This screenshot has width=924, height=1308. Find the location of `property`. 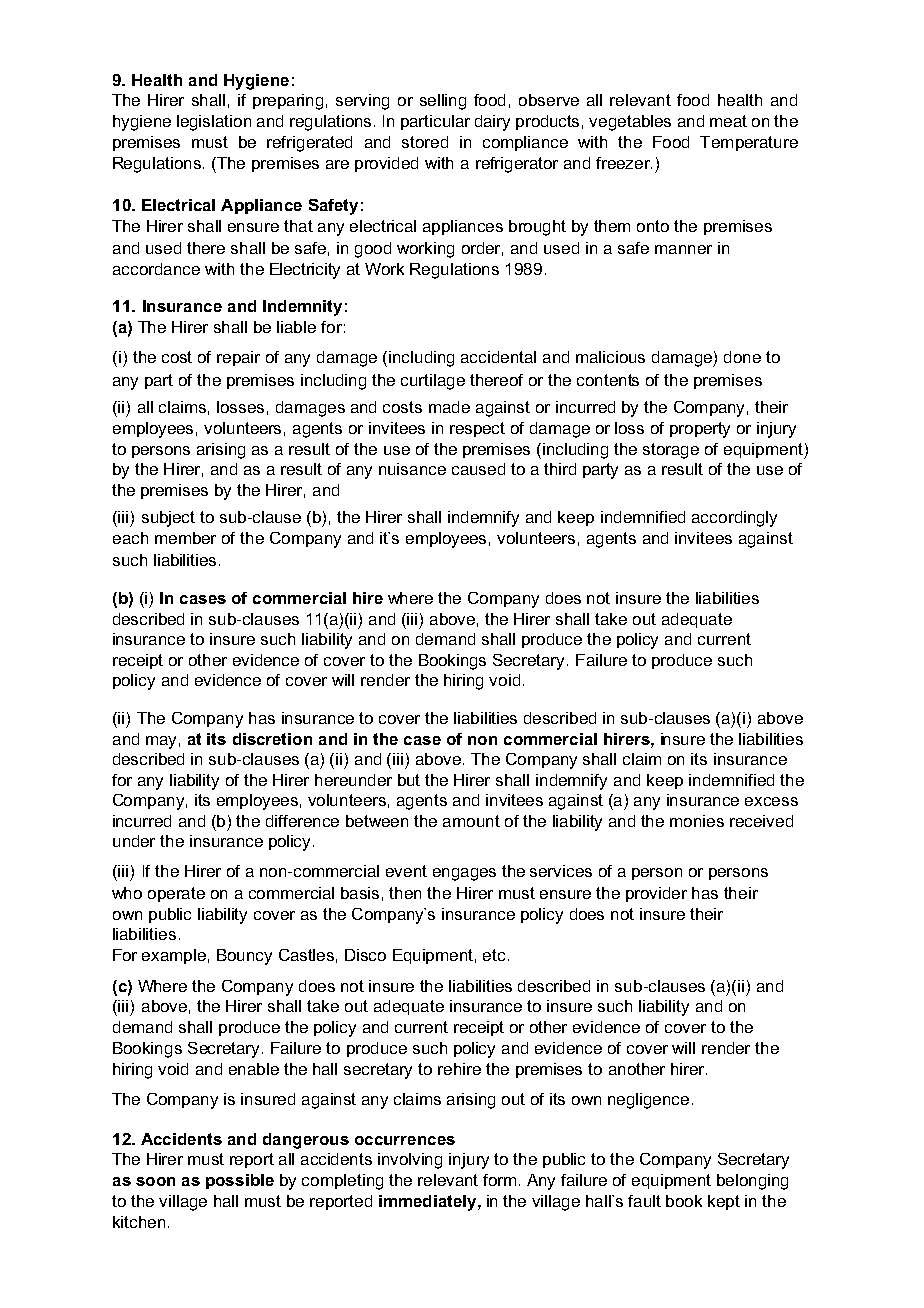

property is located at coordinates (700, 430).
